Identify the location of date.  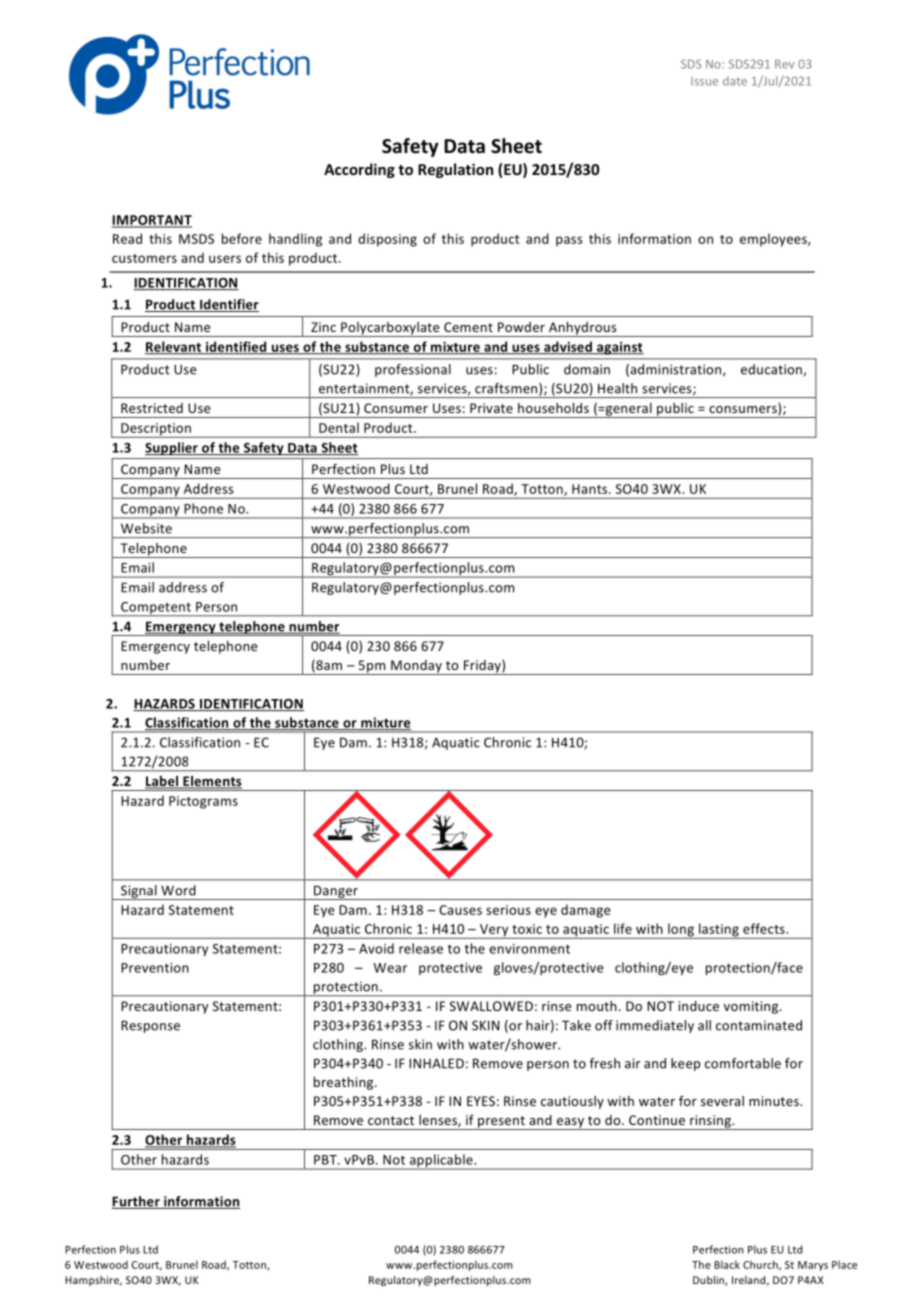
(735, 81).
